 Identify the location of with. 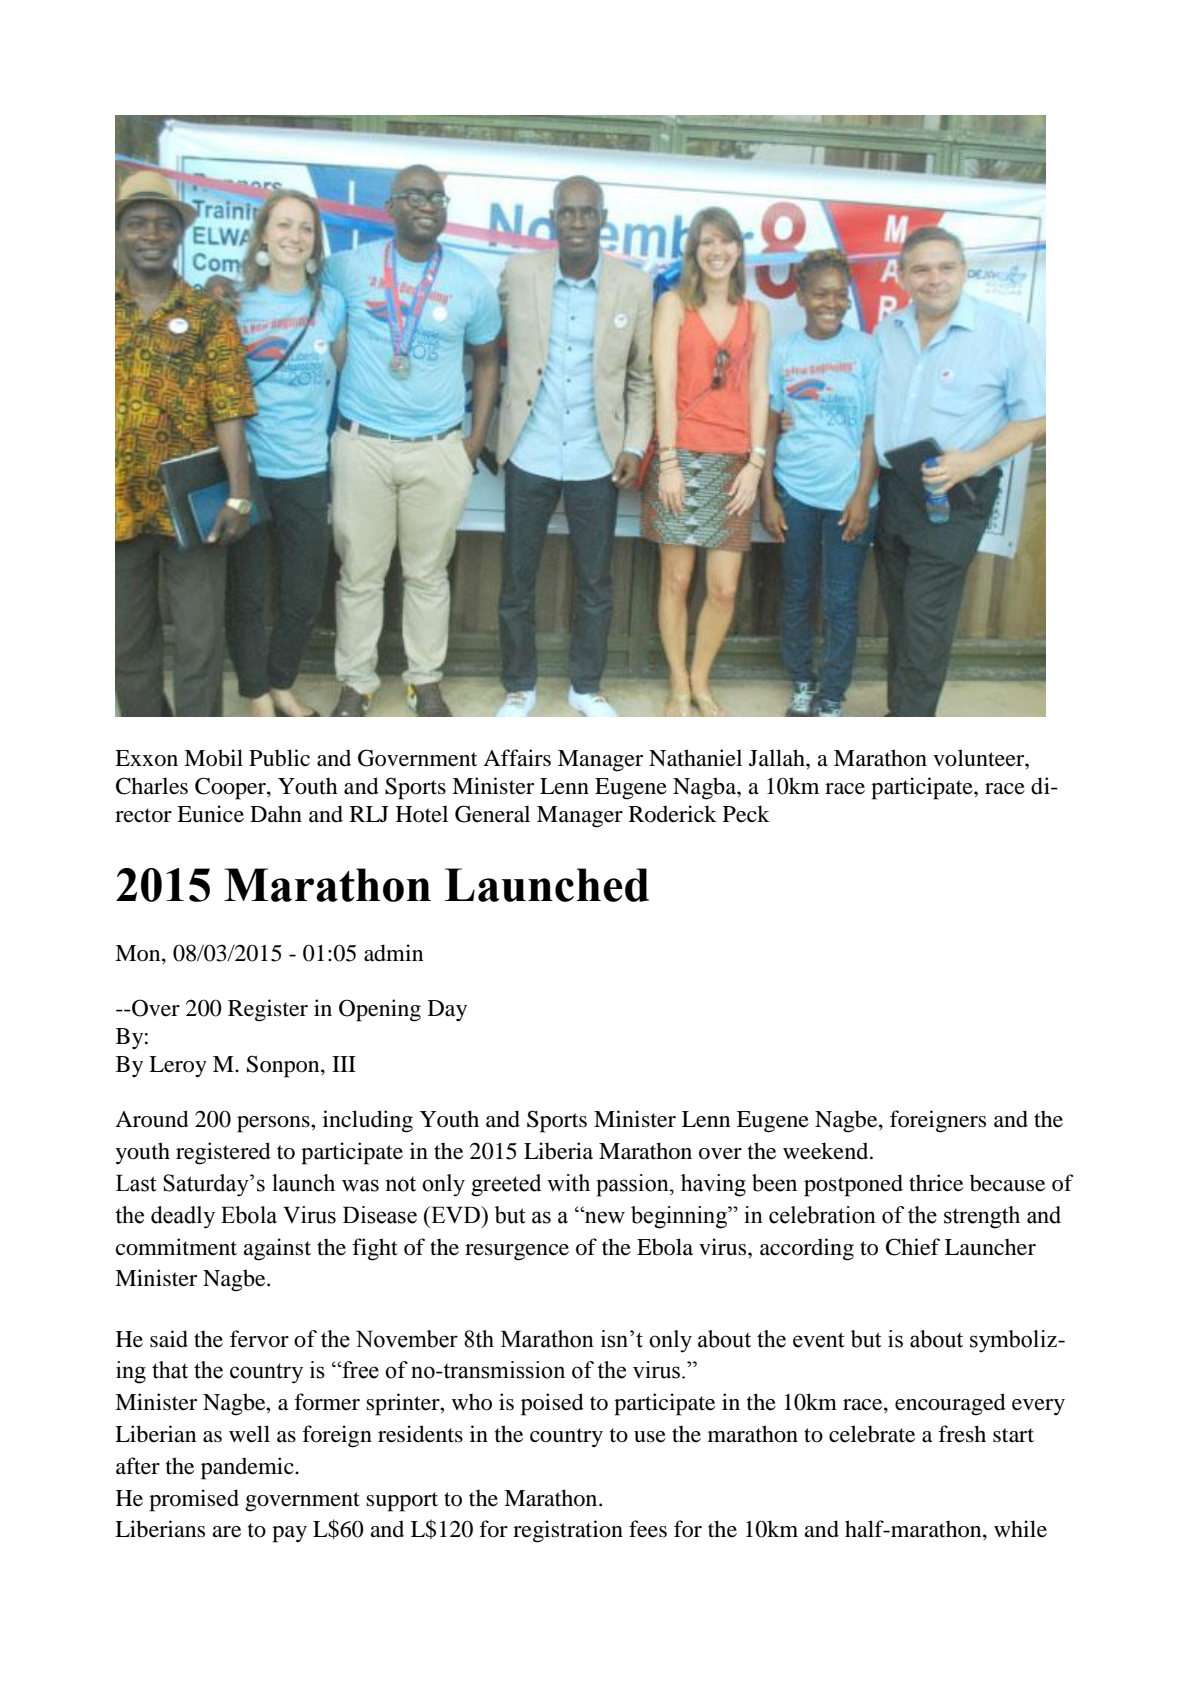
(568, 1183).
